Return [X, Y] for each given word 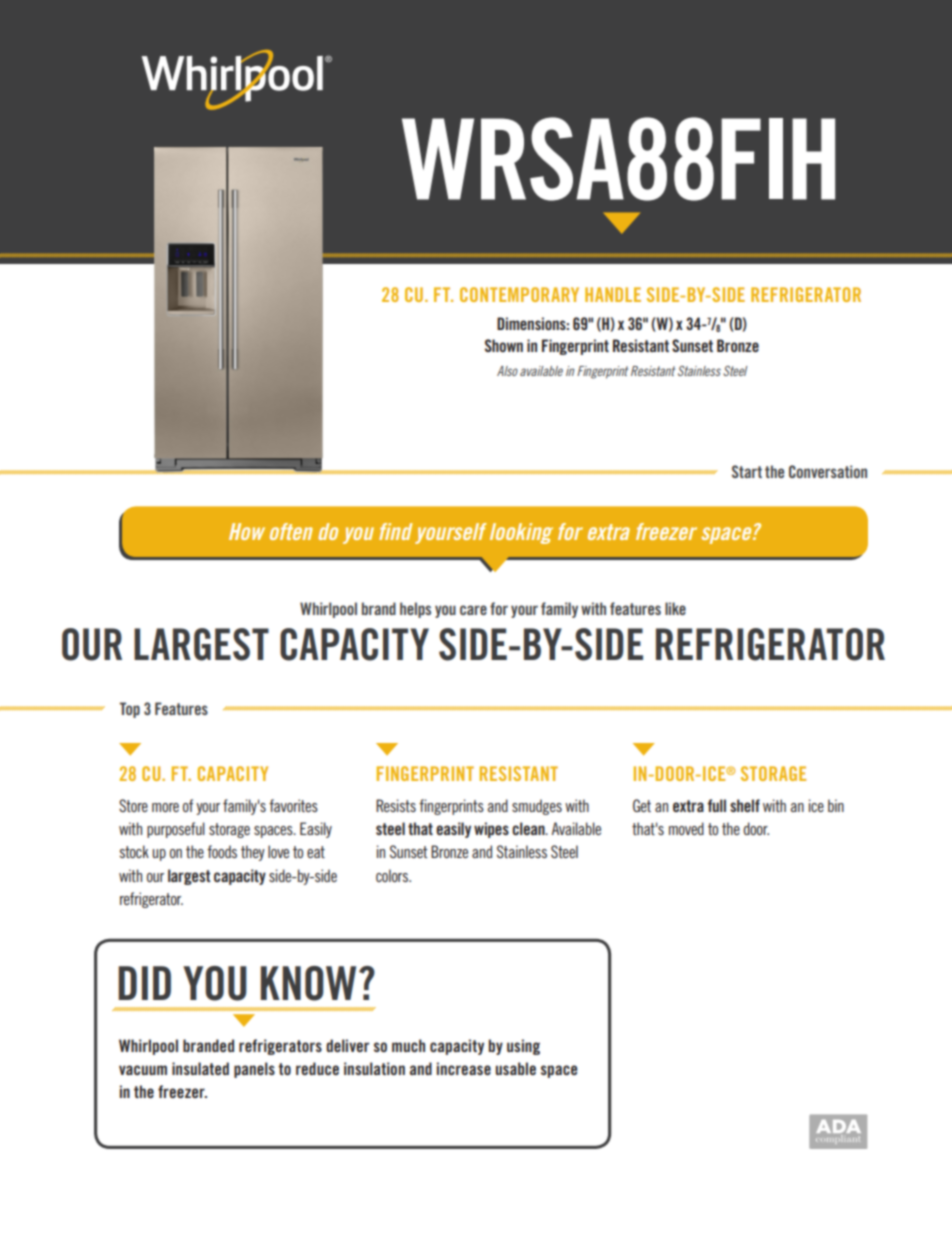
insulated [200, 1068]
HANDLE [613, 294]
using [523, 1047]
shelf [745, 805]
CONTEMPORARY [519, 294]
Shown [504, 345]
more [165, 807]
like [675, 608]
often [291, 531]
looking [521, 533]
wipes [491, 830]
